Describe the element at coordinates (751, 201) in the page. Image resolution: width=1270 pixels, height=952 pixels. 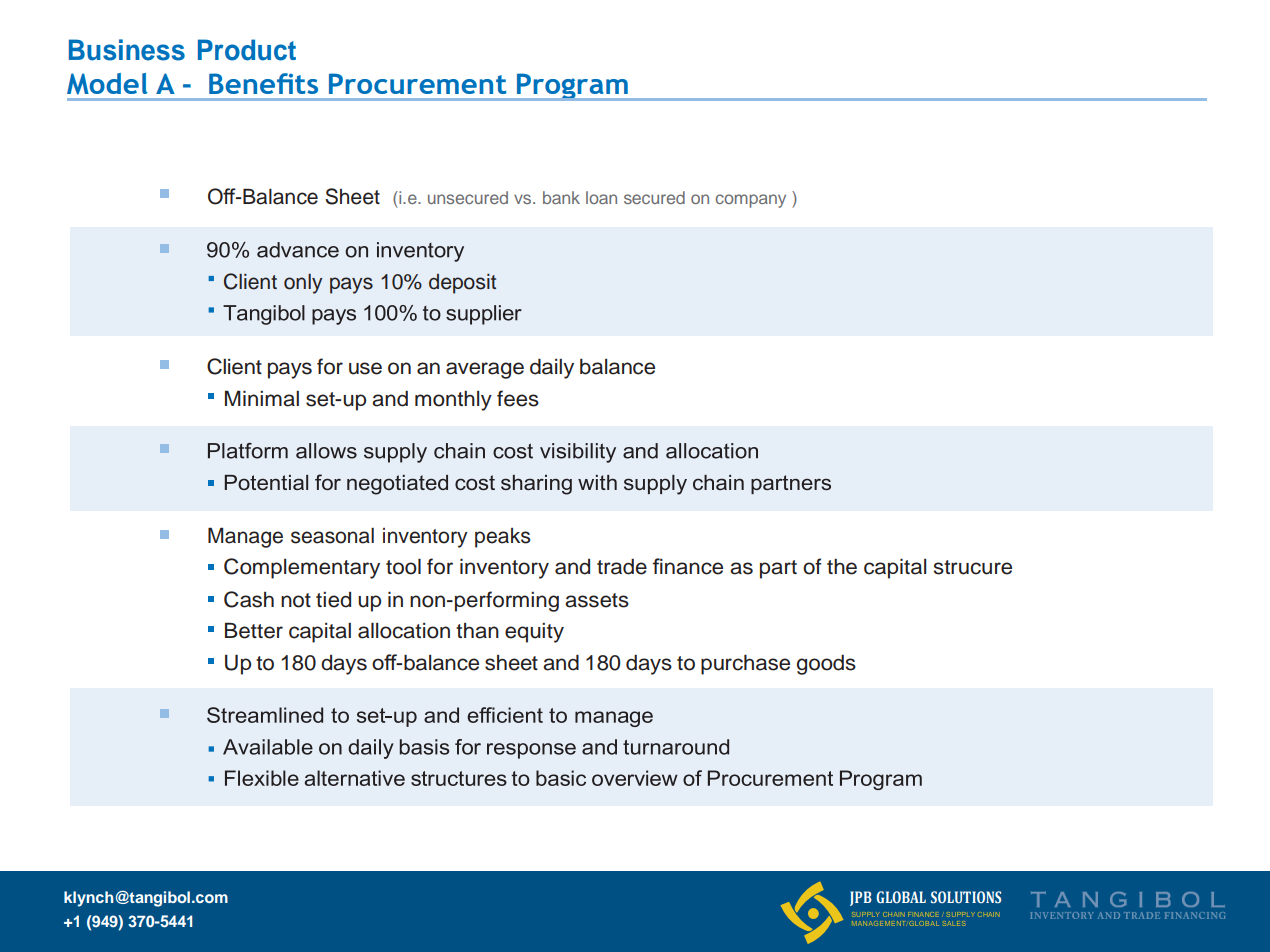
I see `company` at that location.
